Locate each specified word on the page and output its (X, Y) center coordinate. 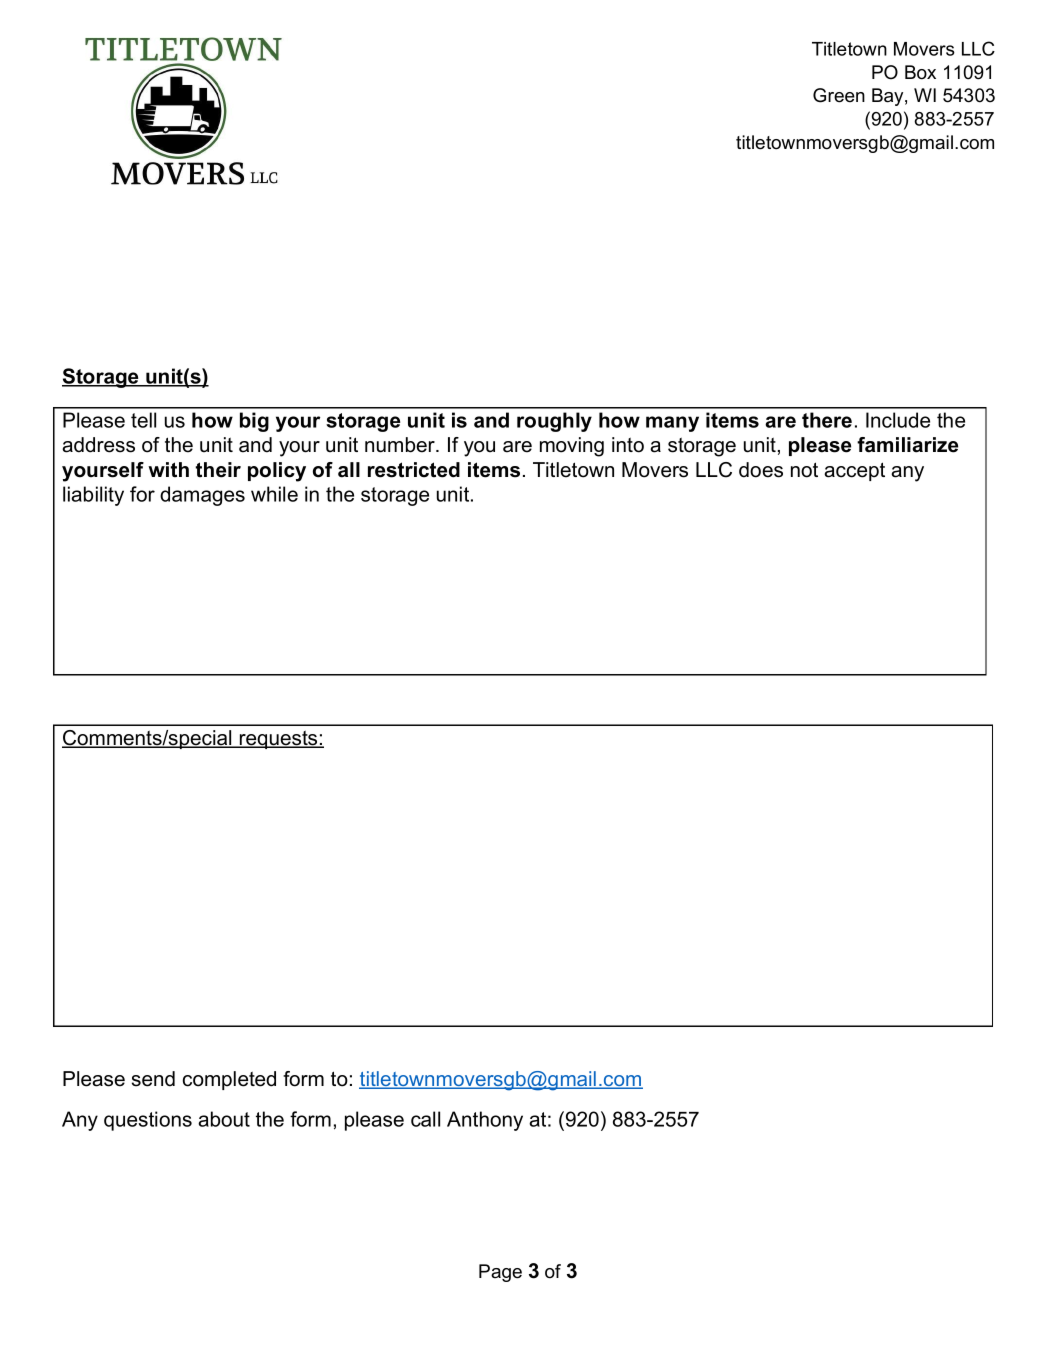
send (153, 1079)
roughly (554, 422)
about (224, 1119)
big (254, 422)
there (827, 420)
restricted (414, 470)
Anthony (485, 1121)
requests (278, 740)
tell (143, 420)
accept (854, 471)
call (425, 1119)
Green (839, 95)
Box (920, 72)
